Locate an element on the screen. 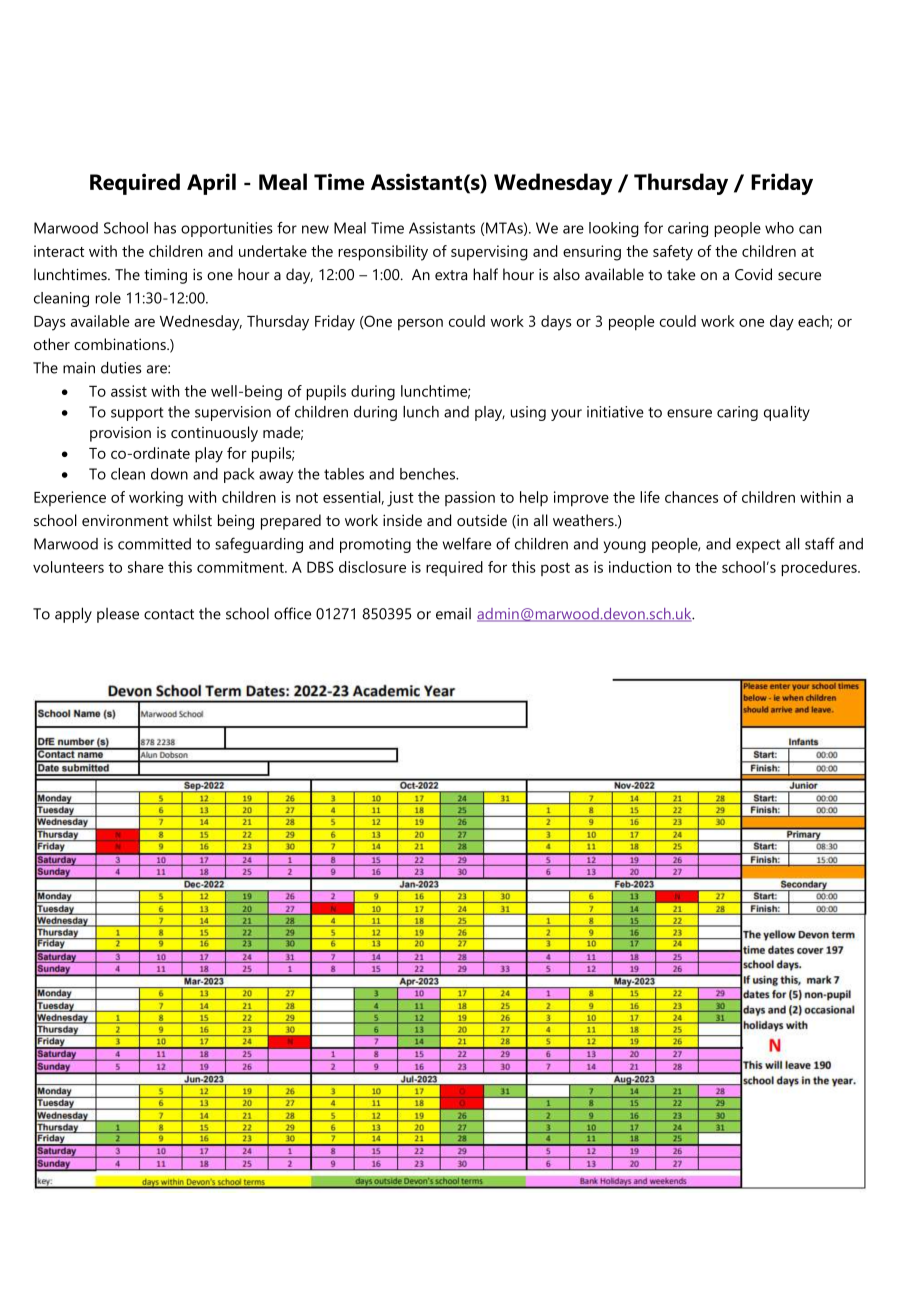  new is located at coordinates (315, 229).
